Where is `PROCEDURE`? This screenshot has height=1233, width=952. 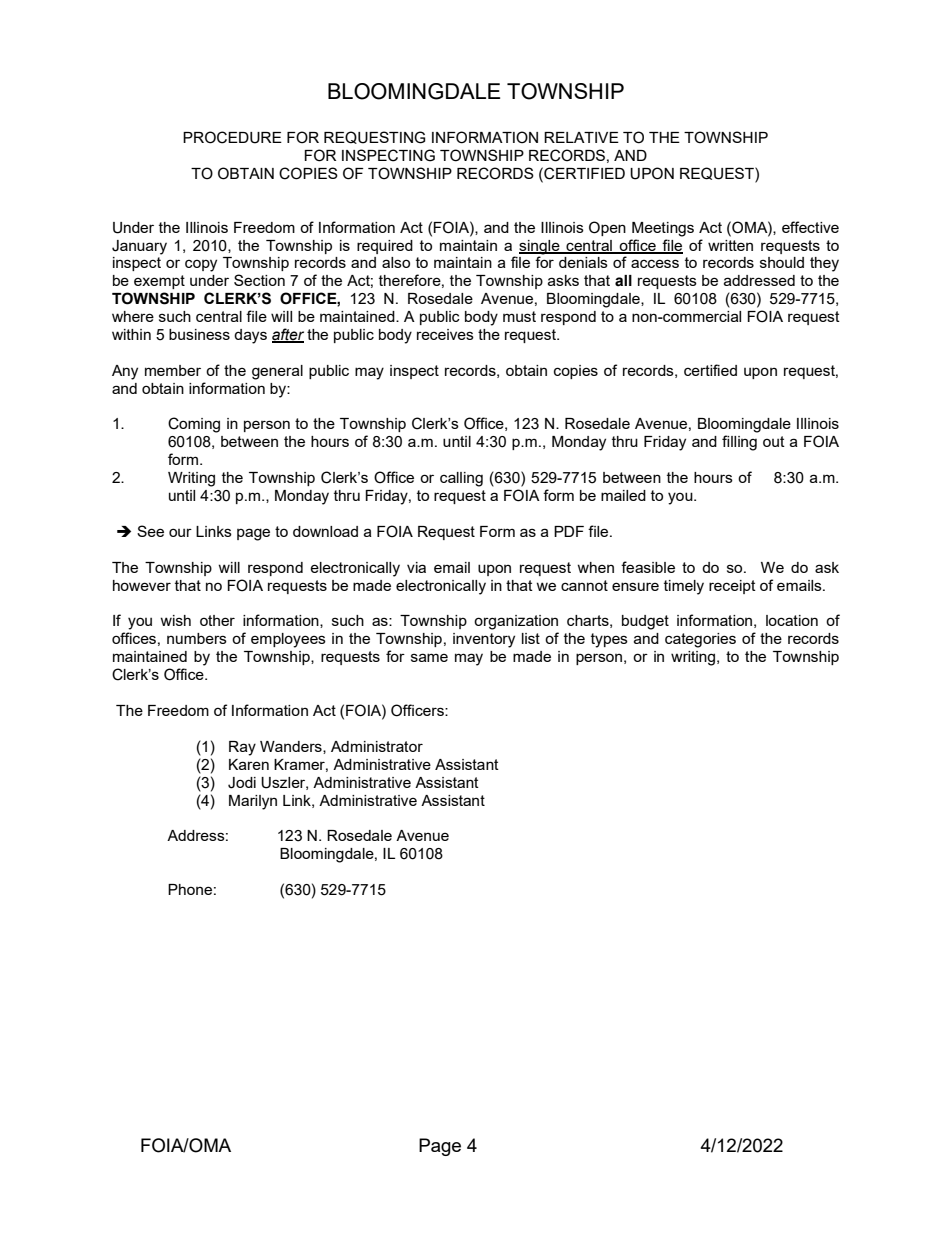
PROCEDURE is located at coordinates (232, 137).
